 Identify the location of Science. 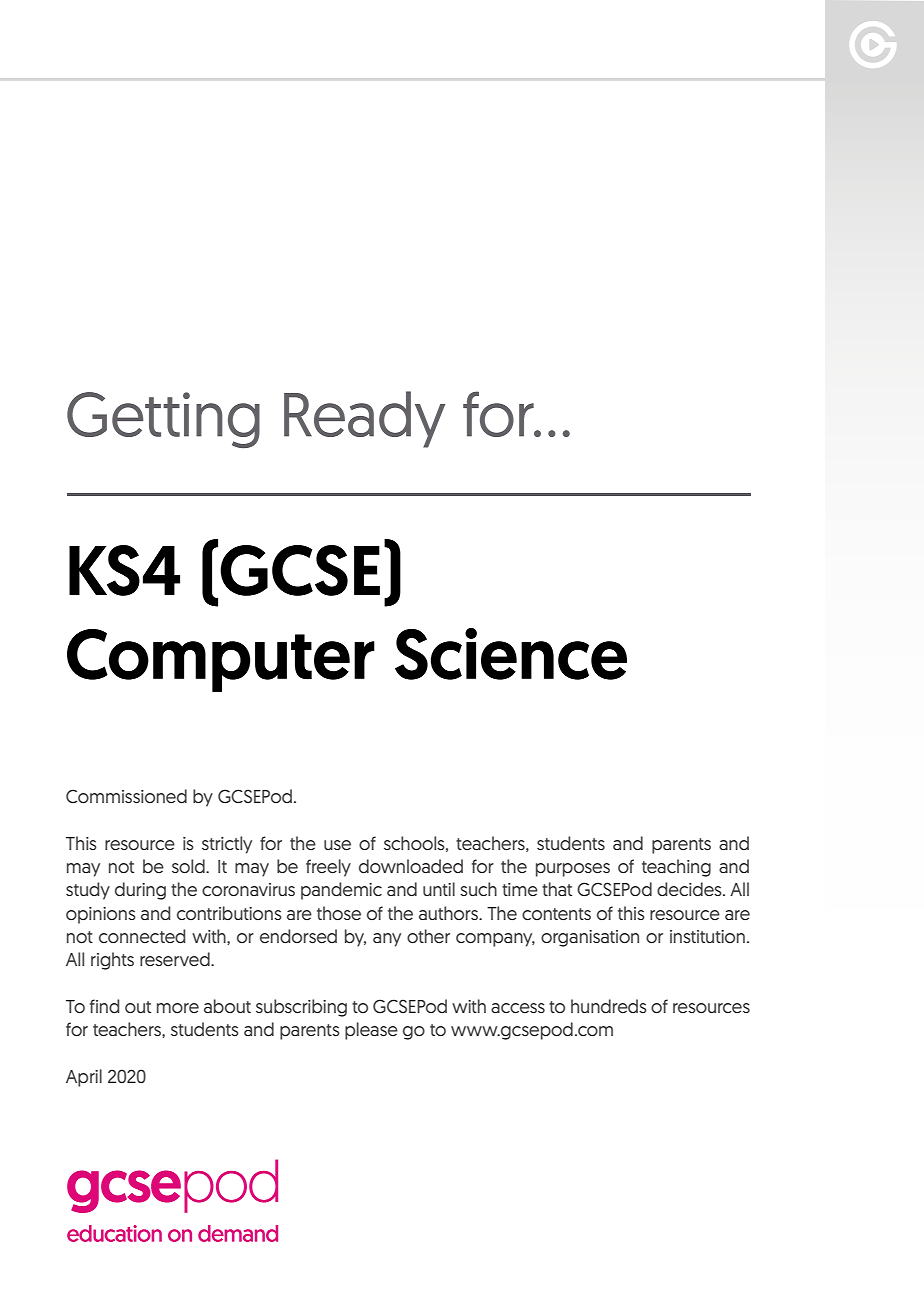
(511, 654).
